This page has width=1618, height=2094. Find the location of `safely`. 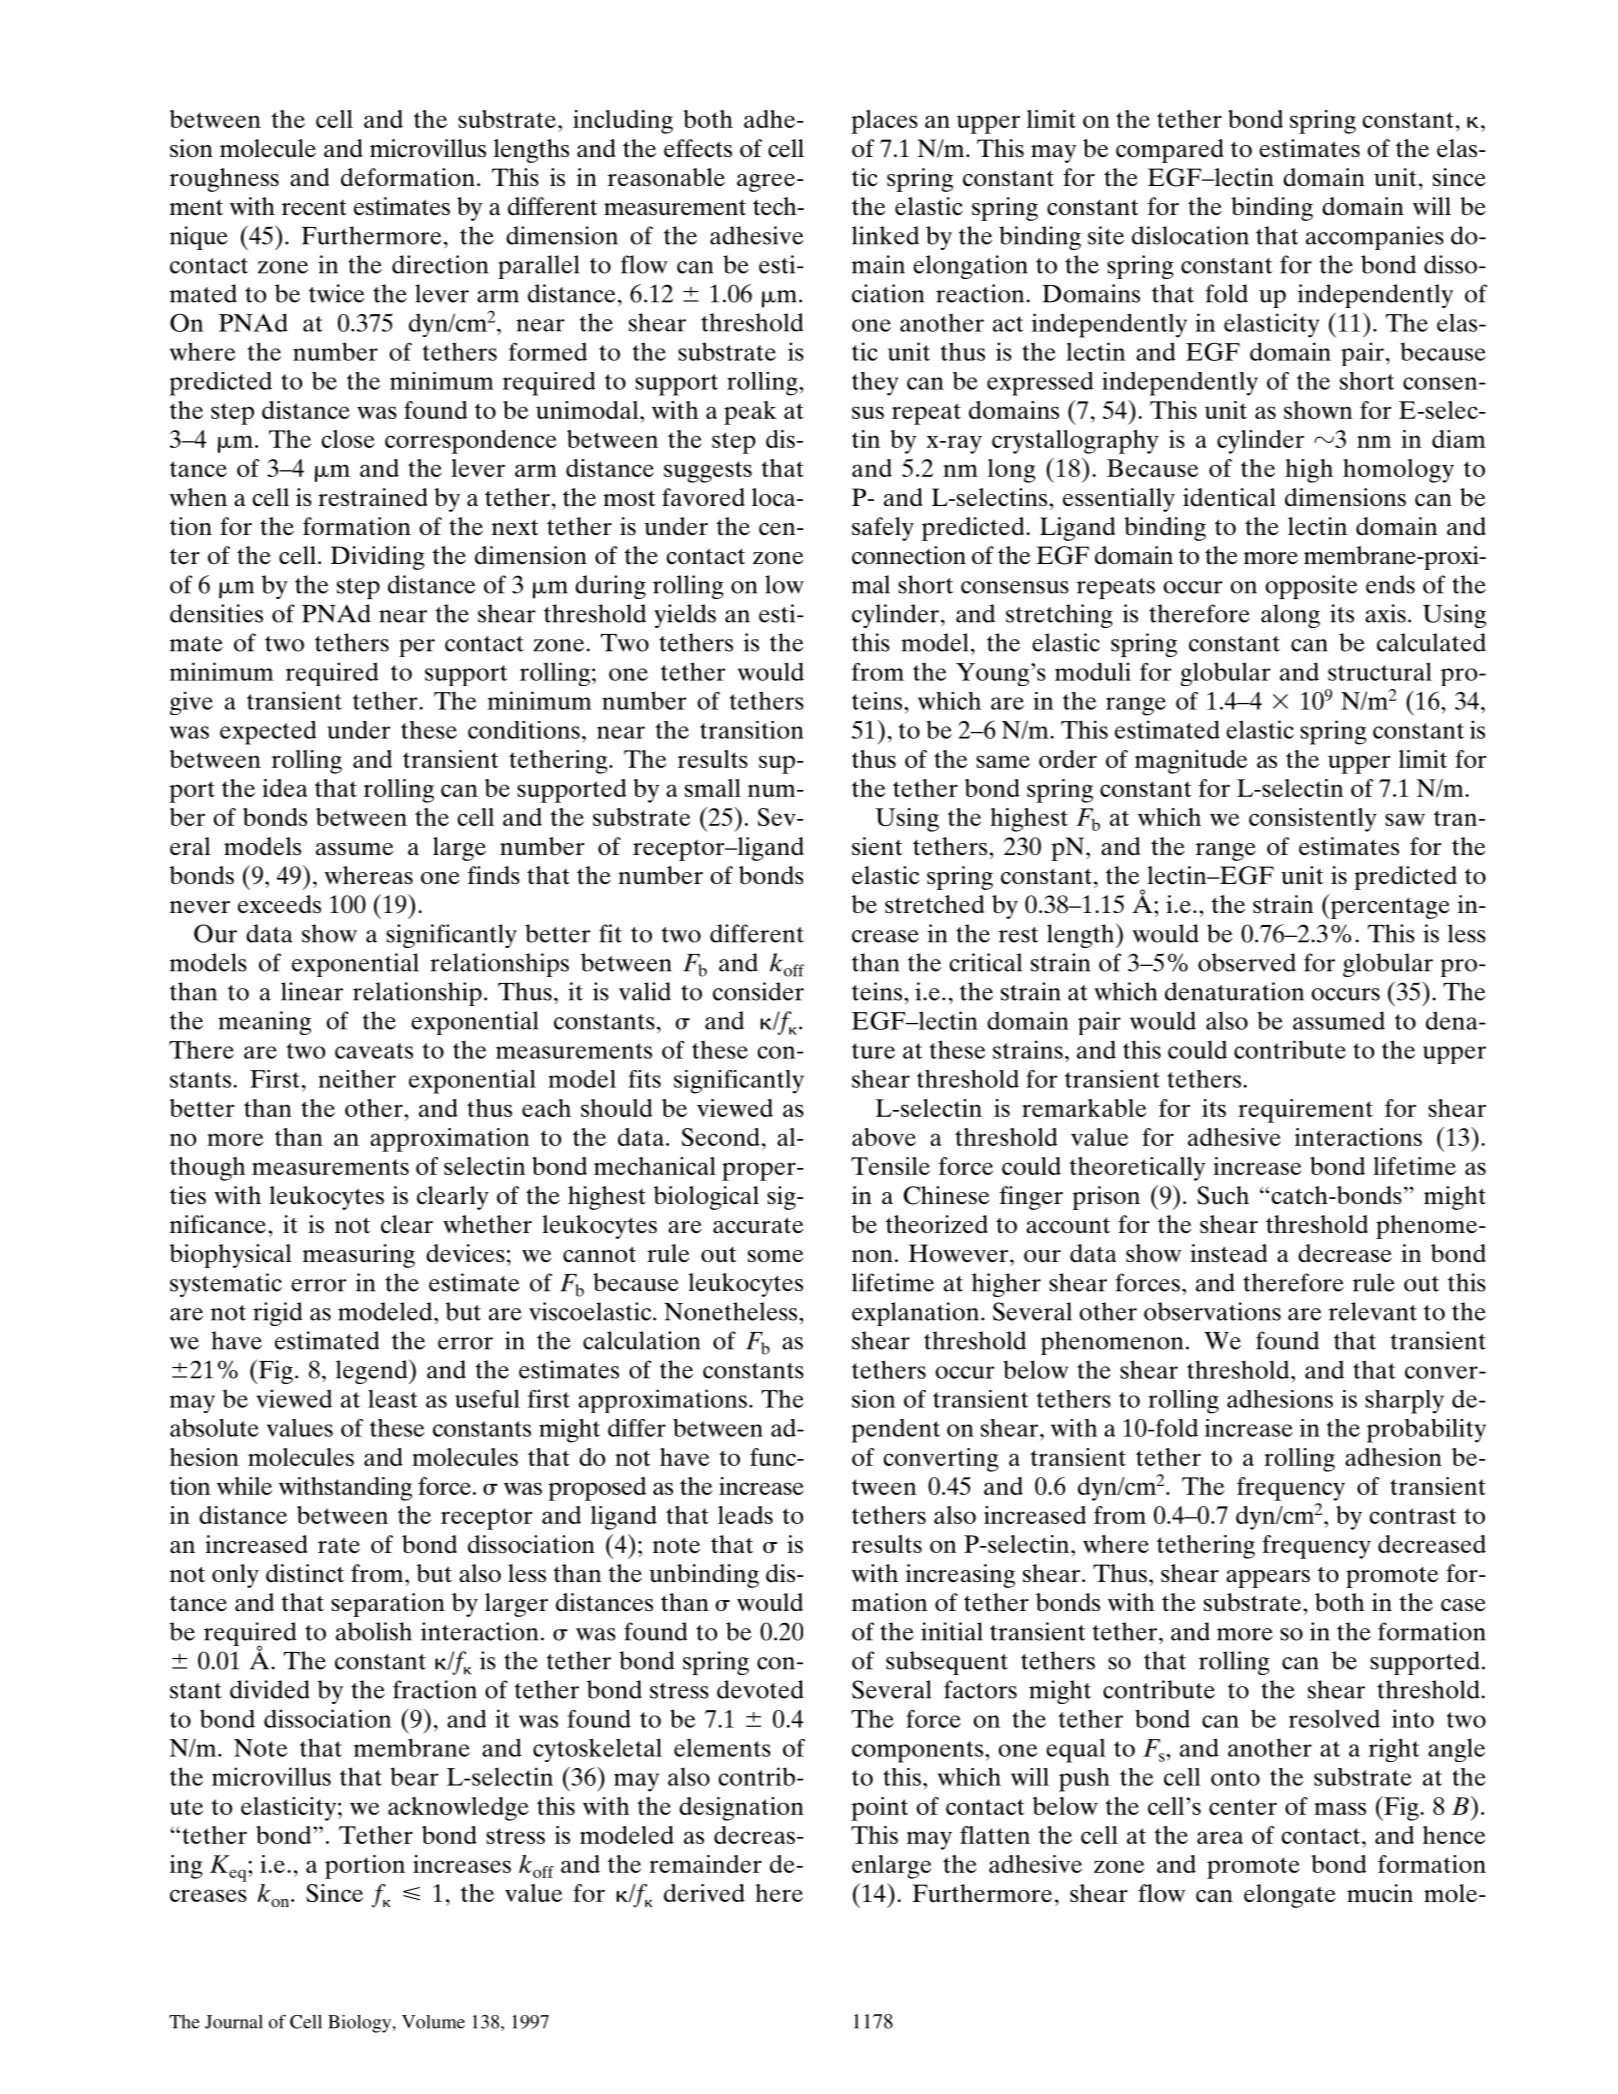

safely is located at coordinates (883, 529).
